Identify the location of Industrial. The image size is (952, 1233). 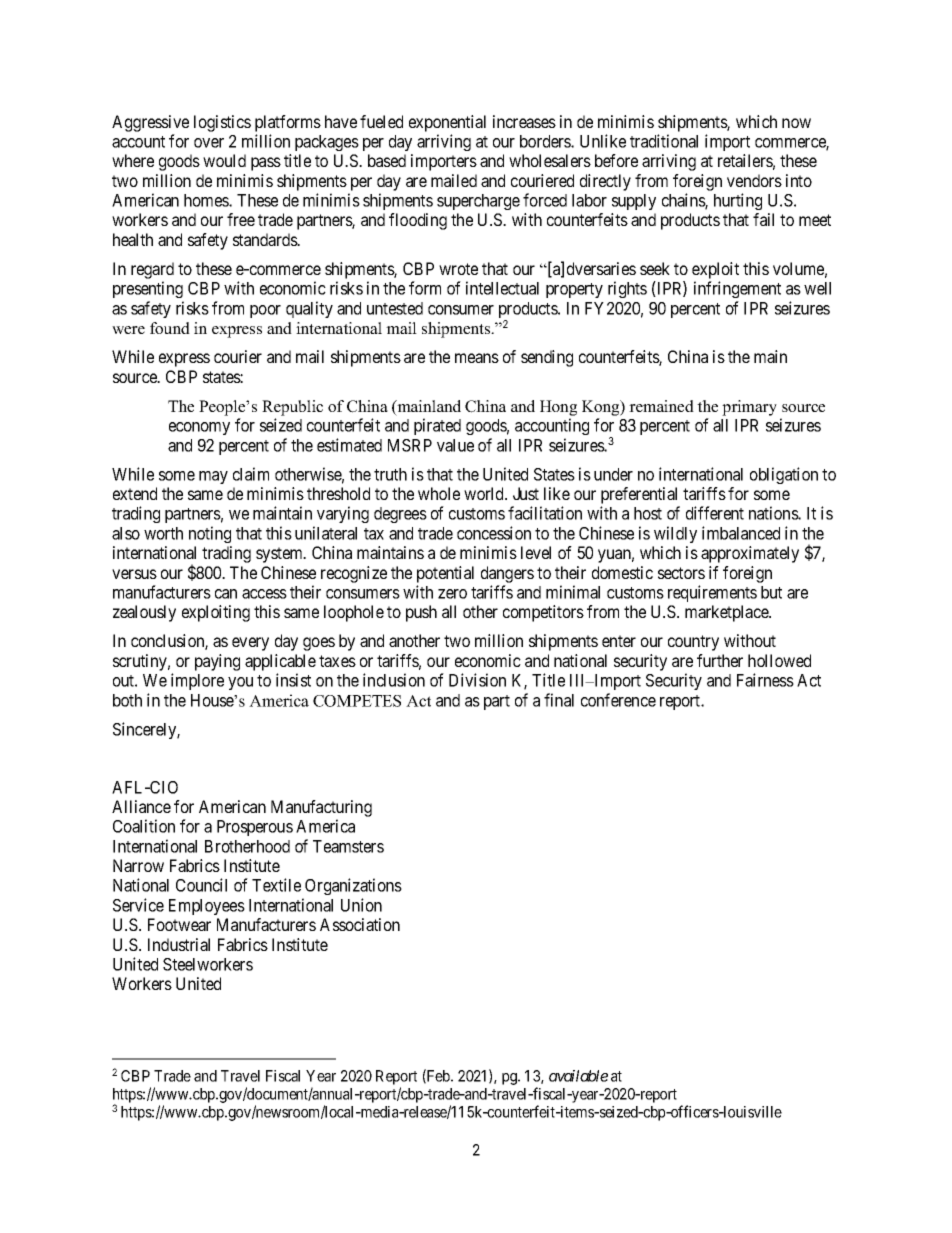
(179, 944).
